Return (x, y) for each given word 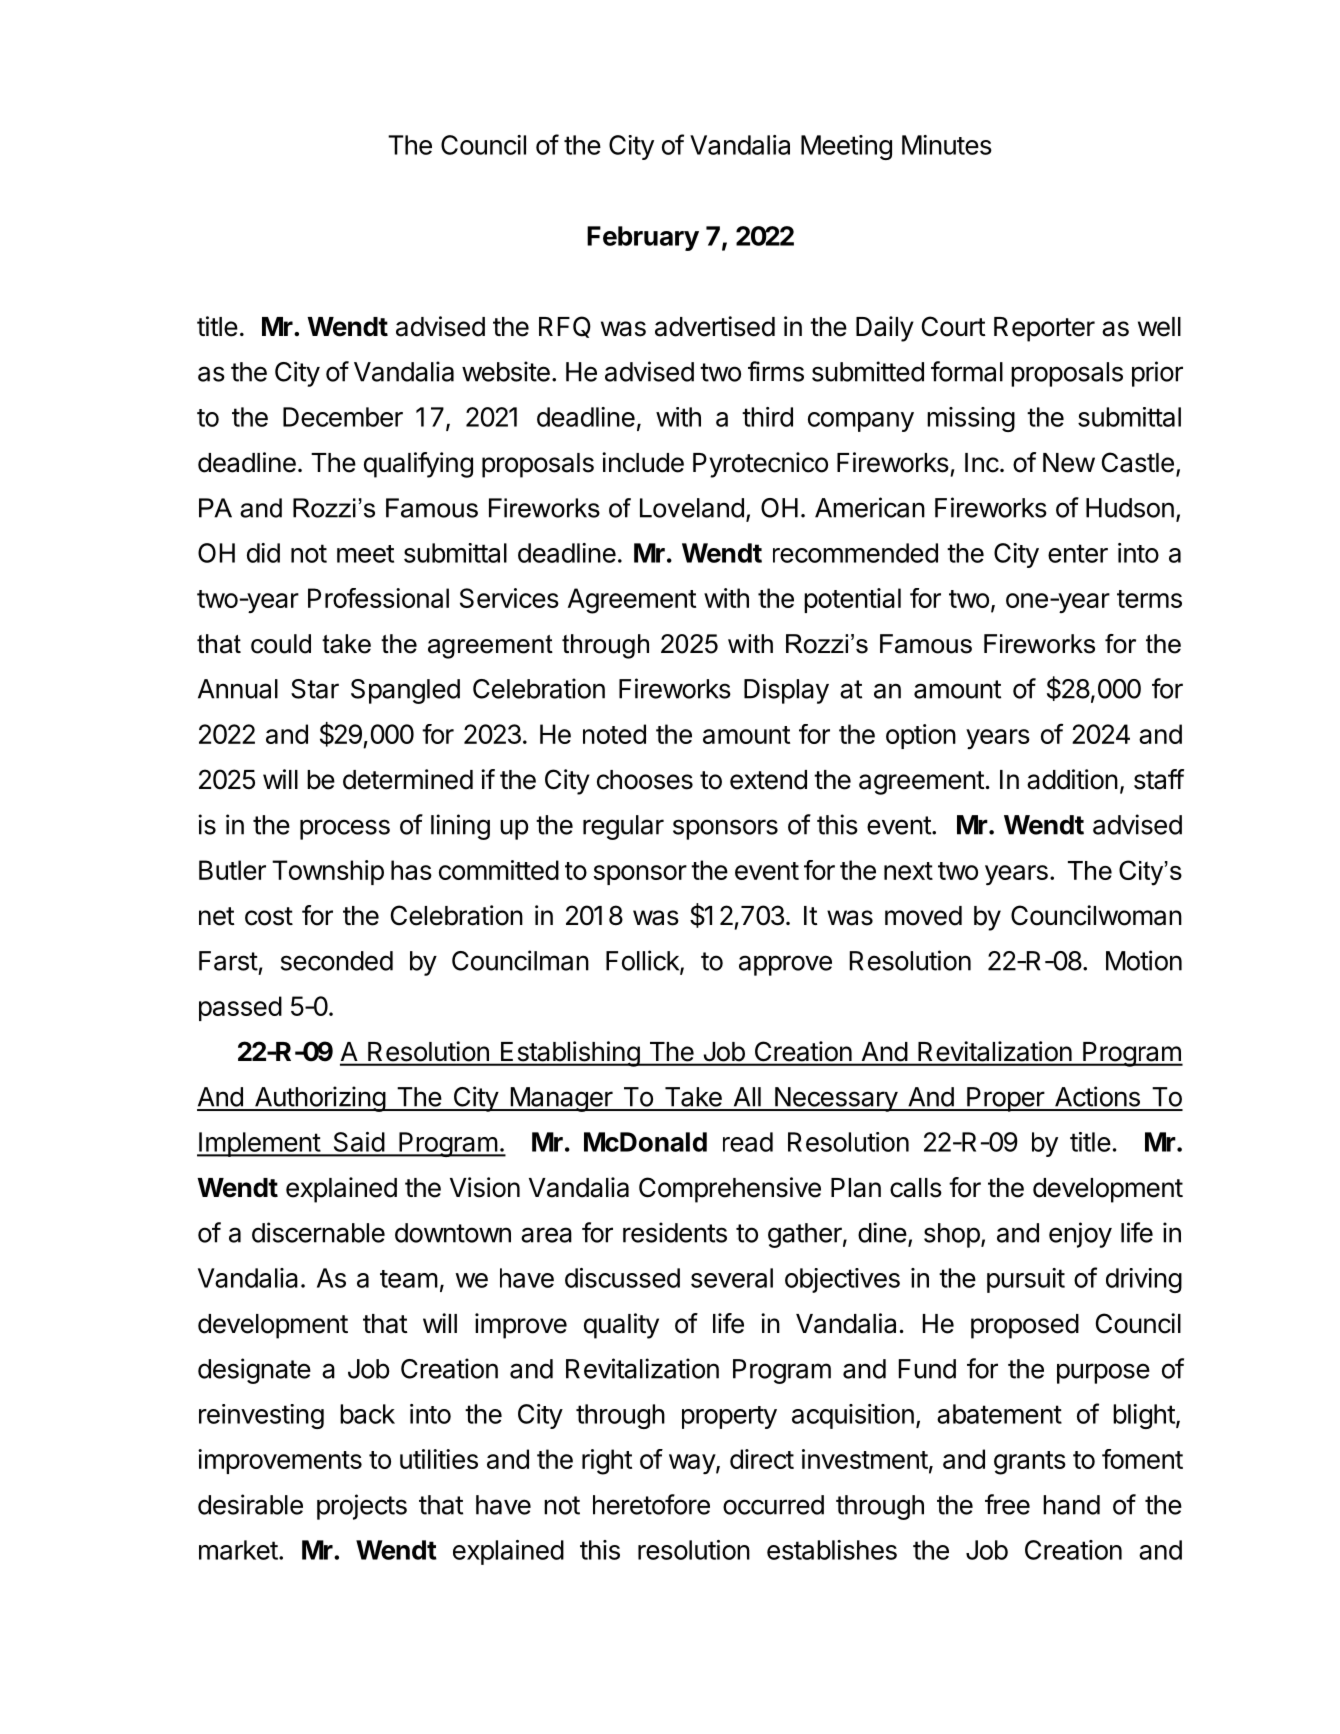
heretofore (651, 1504)
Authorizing (319, 1099)
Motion (1144, 960)
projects (362, 1507)
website (506, 371)
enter (1078, 553)
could (281, 644)
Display (786, 691)
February (643, 238)
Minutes (947, 145)
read (748, 1142)
